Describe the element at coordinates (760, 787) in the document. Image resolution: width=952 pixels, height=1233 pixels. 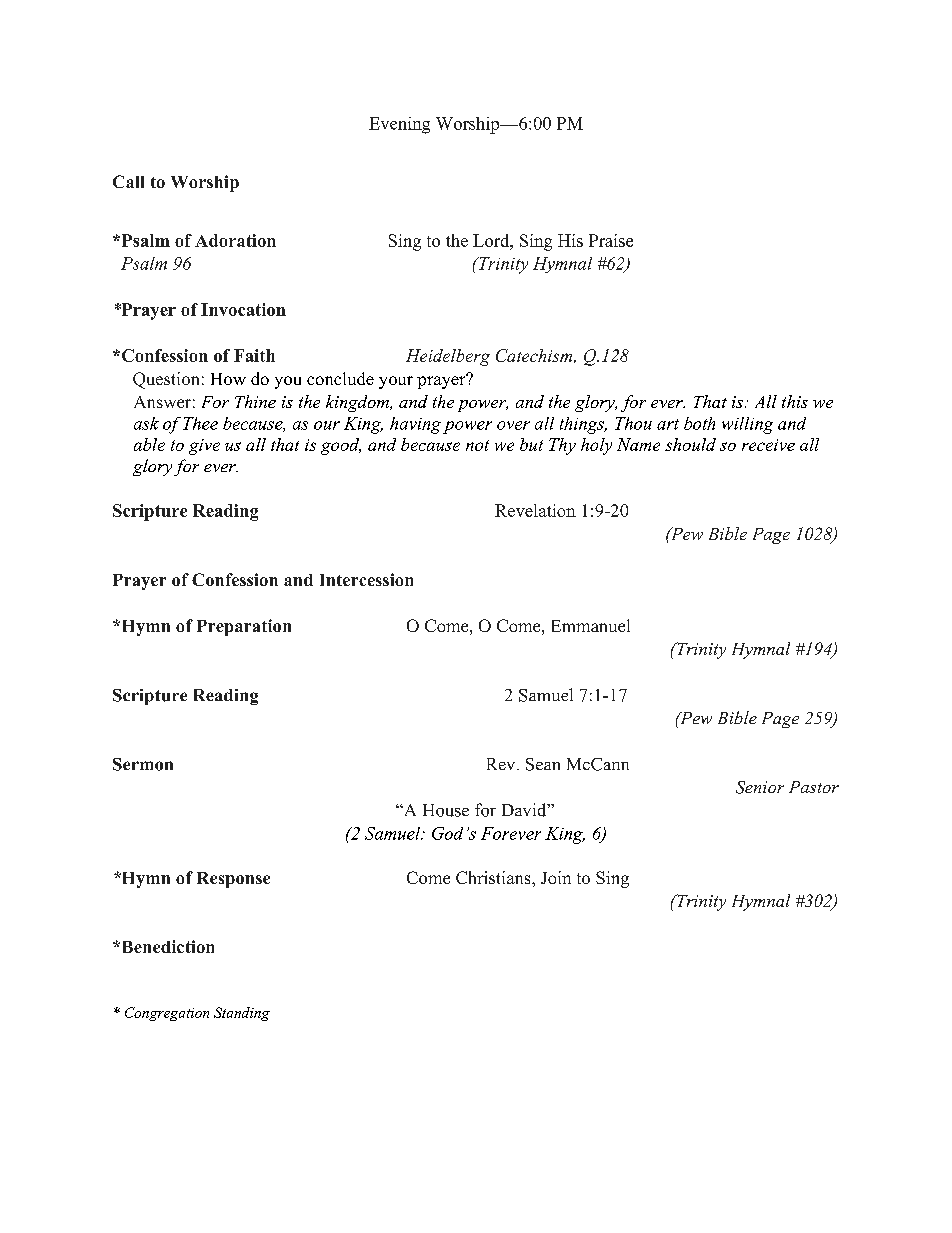
I see `Senior` at that location.
